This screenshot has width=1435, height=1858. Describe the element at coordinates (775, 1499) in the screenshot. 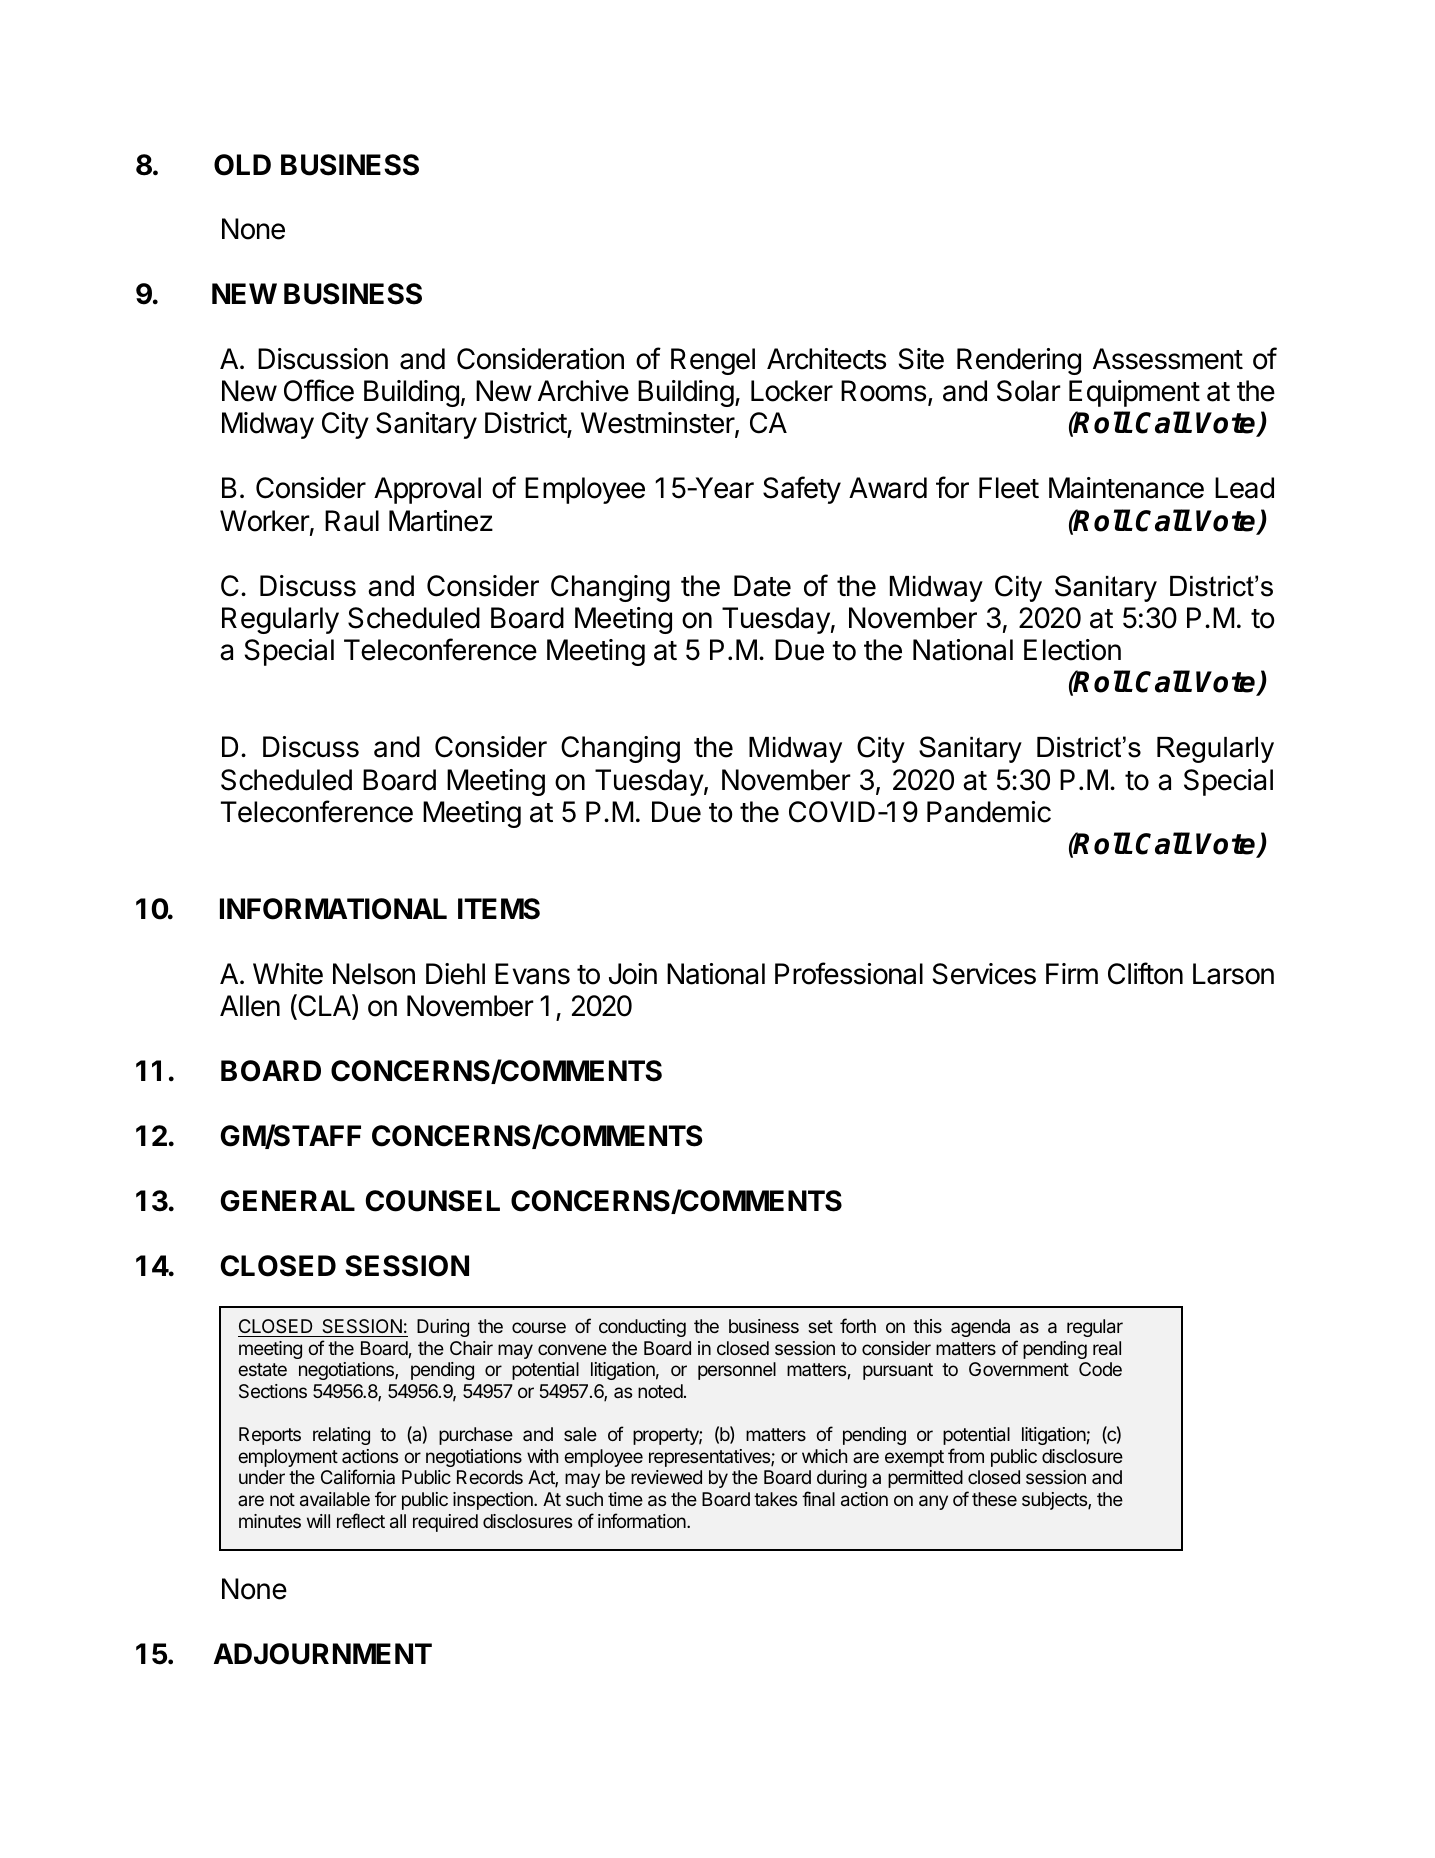

I see `takes` at that location.
